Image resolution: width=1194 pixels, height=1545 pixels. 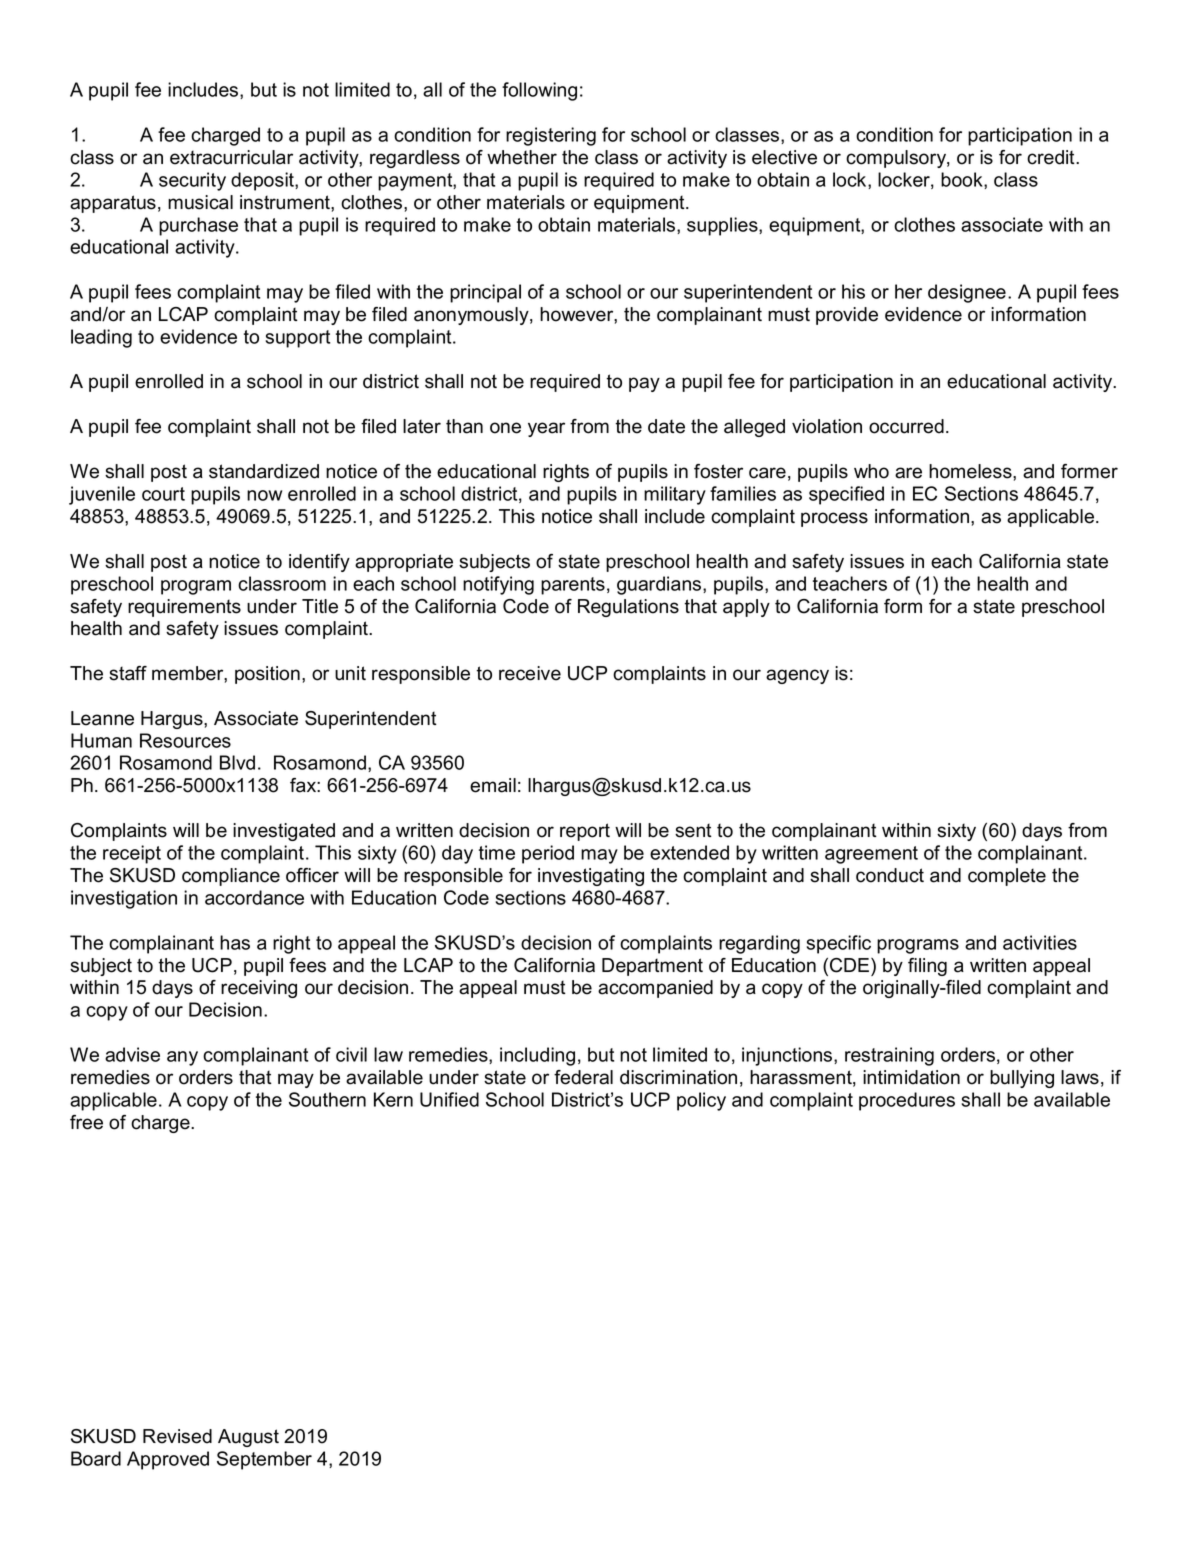 I want to click on September, so click(x=264, y=1460).
